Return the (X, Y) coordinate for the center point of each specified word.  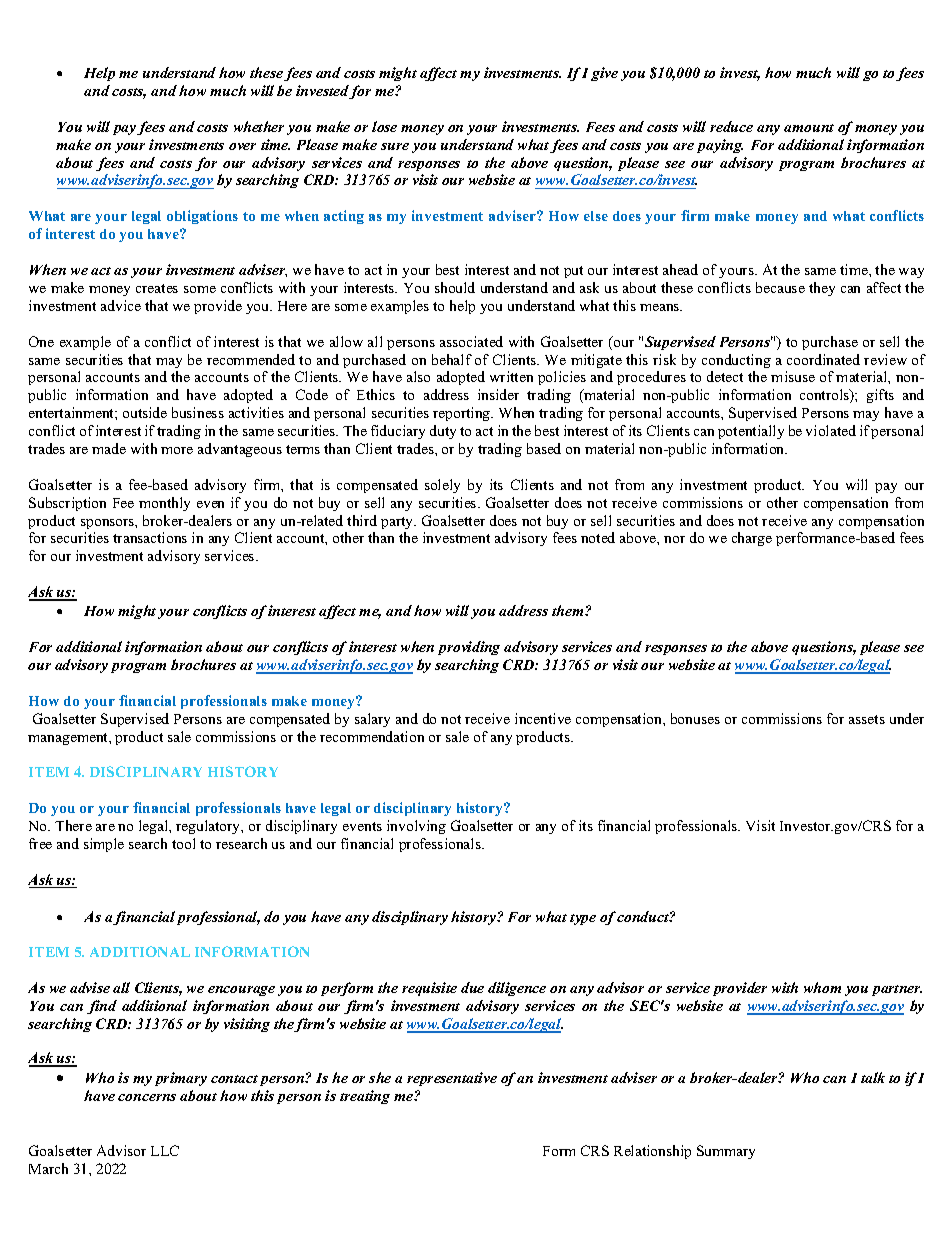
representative (452, 1079)
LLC (165, 1150)
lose (384, 126)
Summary (726, 1152)
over (242, 146)
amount (809, 128)
